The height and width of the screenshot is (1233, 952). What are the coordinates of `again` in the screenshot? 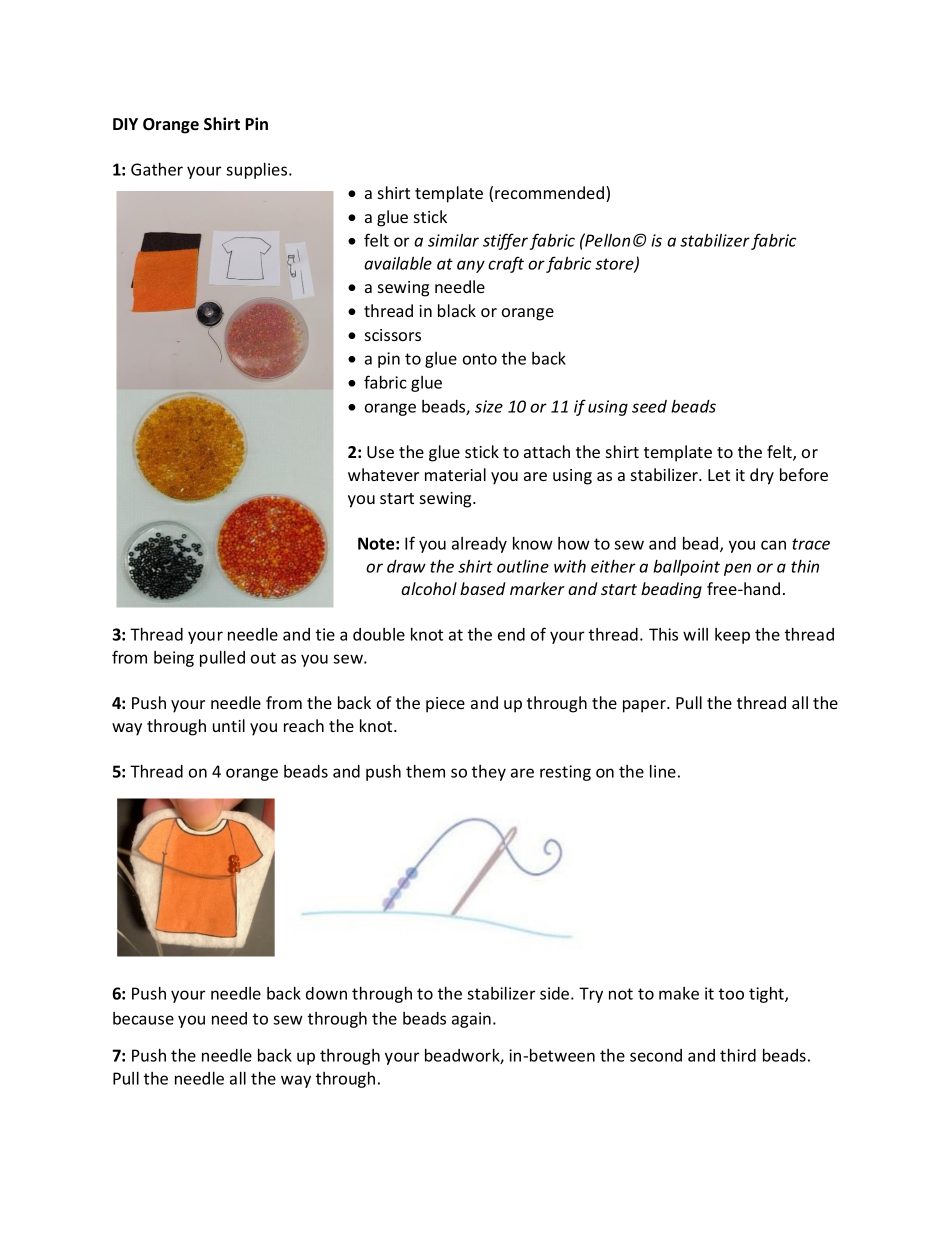 It's located at (471, 1020).
